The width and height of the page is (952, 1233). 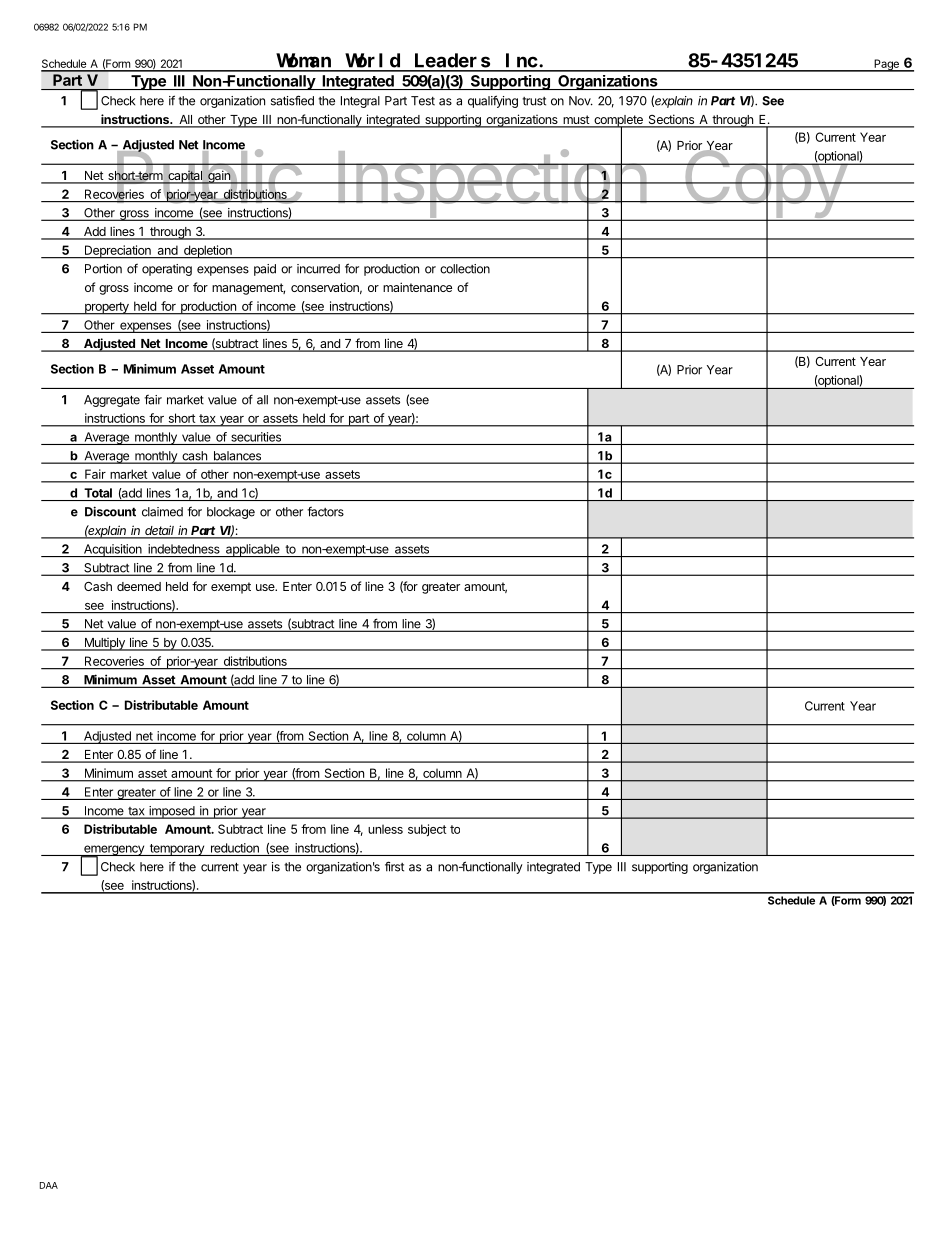 What do you see at coordinates (162, 512) in the page?
I see `claimed` at bounding box center [162, 512].
